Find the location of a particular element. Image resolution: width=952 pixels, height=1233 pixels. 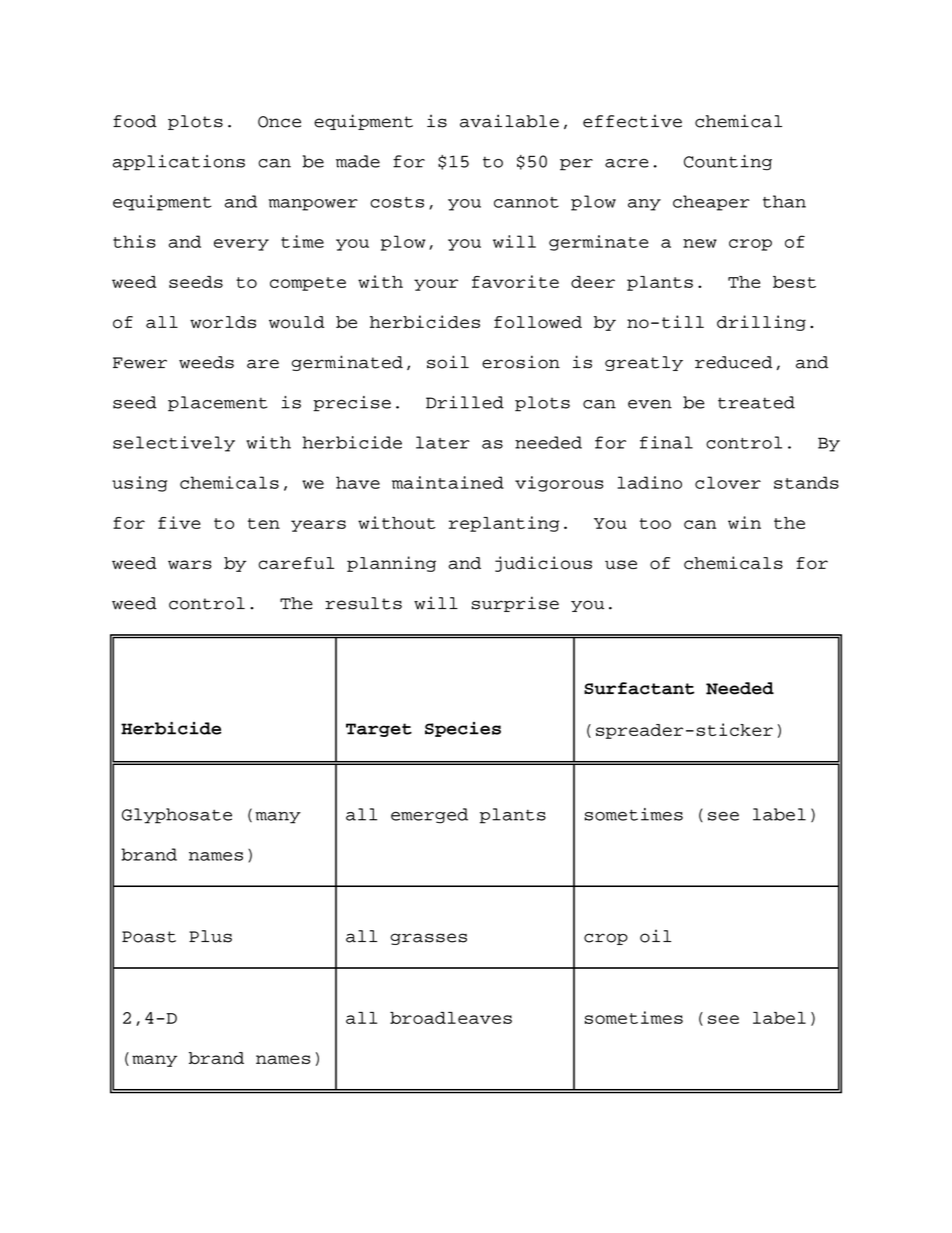

reduced is located at coordinates (733, 362).
